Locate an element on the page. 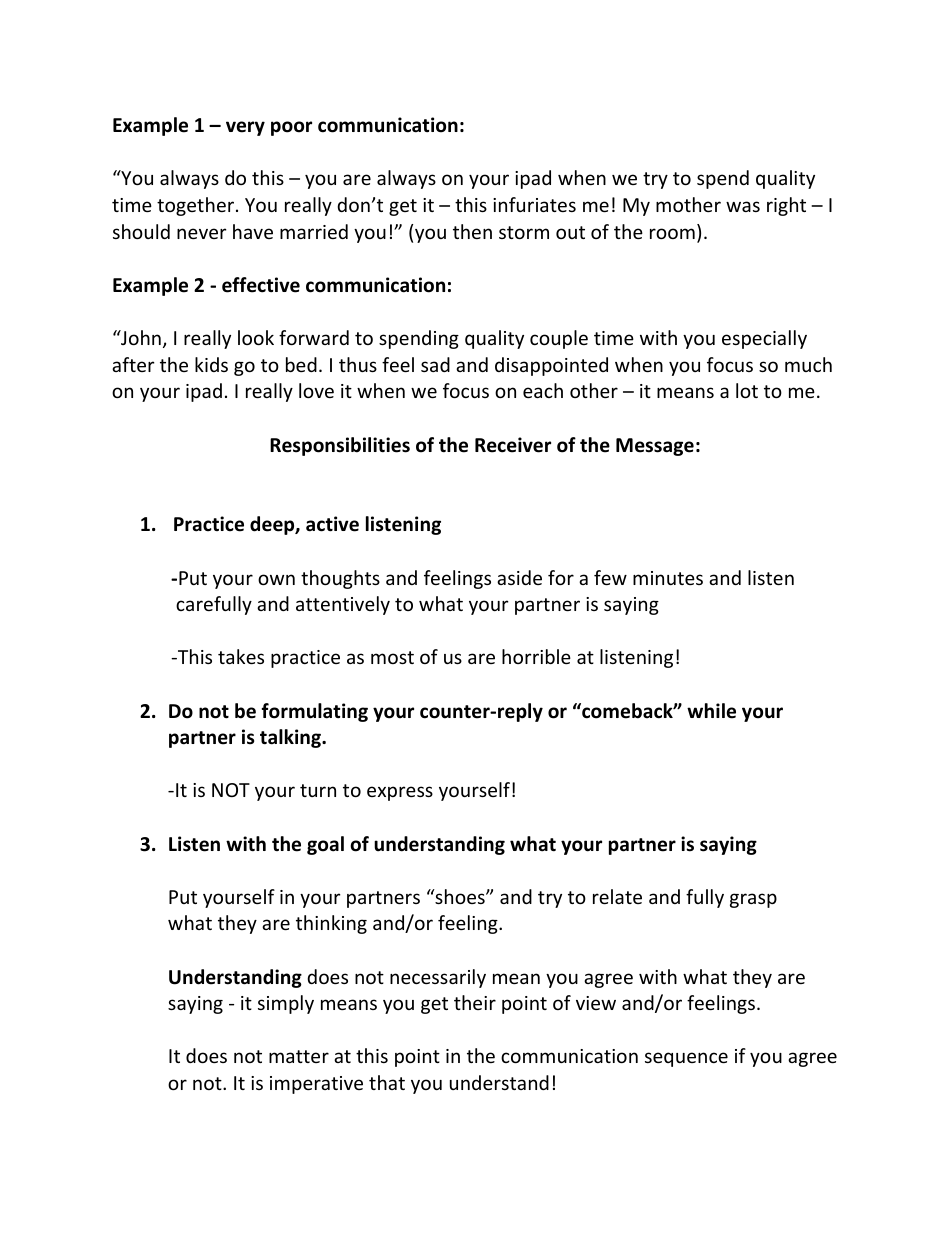 Image resolution: width=952 pixels, height=1233 pixels. matter is located at coordinates (299, 1056).
